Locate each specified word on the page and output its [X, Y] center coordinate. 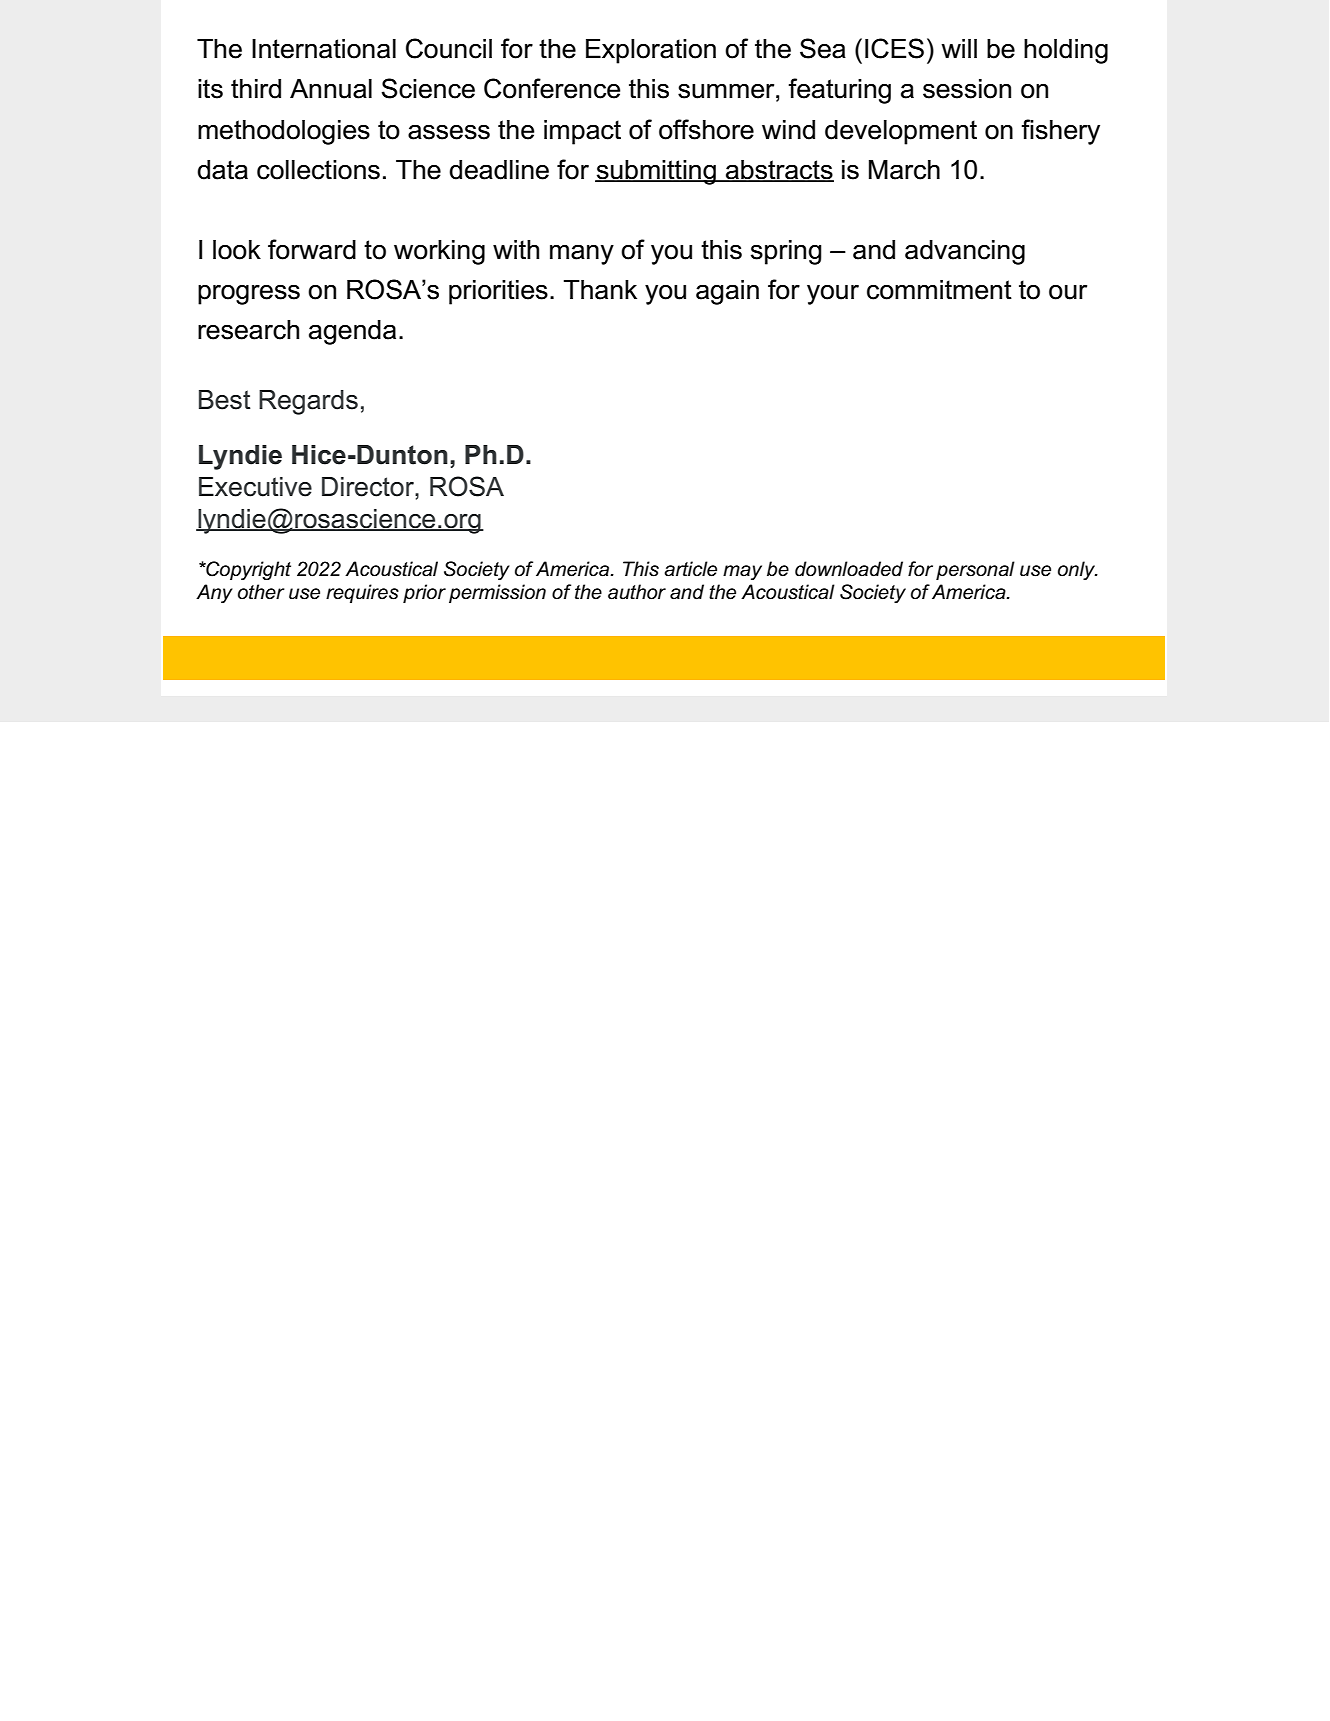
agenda [352, 332]
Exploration [651, 51]
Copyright [247, 570]
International [324, 49]
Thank [600, 290]
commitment [939, 290]
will [959, 48]
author [637, 592]
